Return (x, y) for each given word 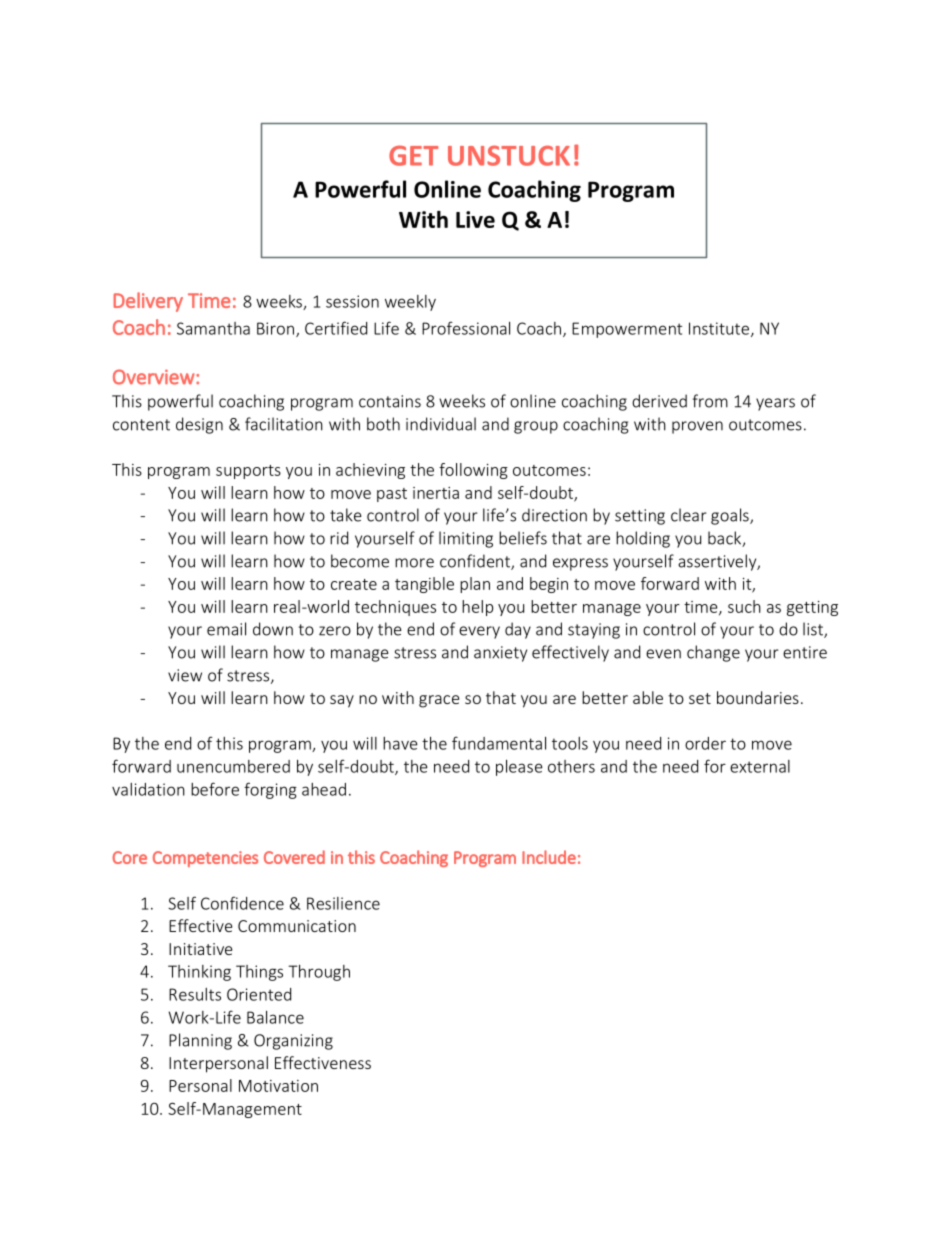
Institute (720, 329)
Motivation (278, 1086)
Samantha (213, 328)
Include (549, 857)
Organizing (293, 1042)
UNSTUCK (509, 155)
